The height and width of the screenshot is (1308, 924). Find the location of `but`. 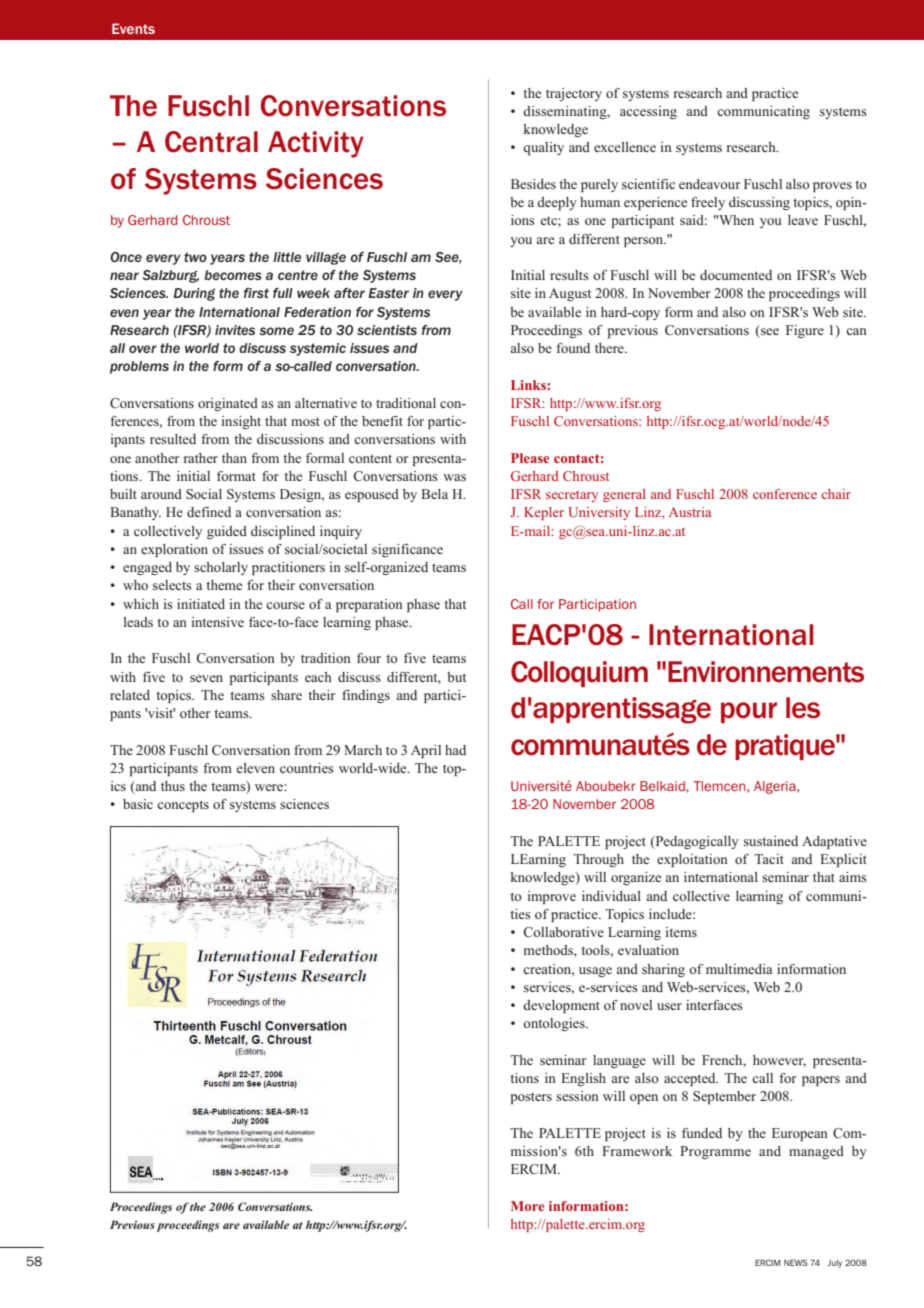

but is located at coordinates (456, 677).
